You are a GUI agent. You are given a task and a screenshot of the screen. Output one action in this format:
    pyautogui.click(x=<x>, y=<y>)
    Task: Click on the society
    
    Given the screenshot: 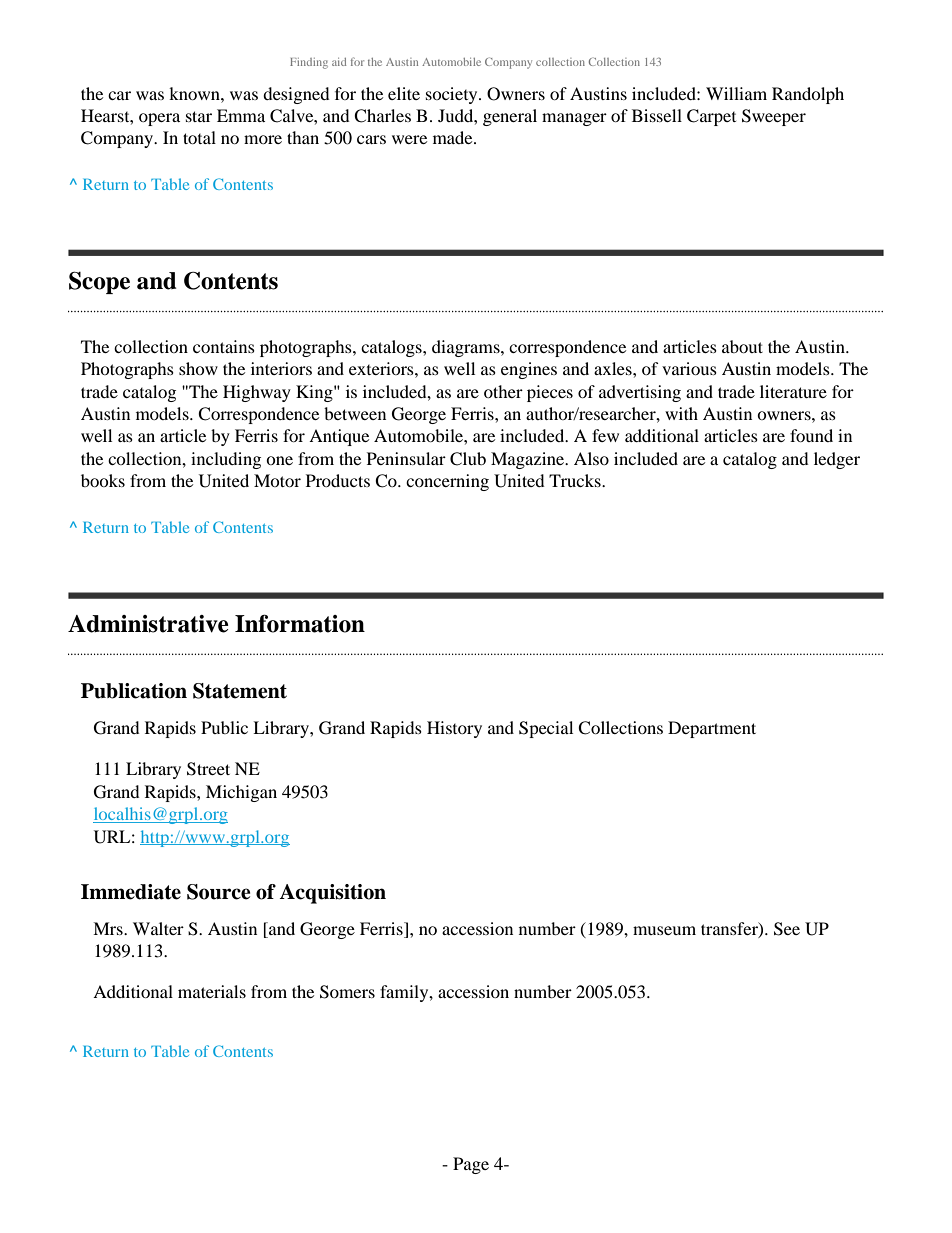 What is the action you would take?
    pyautogui.click(x=453, y=95)
